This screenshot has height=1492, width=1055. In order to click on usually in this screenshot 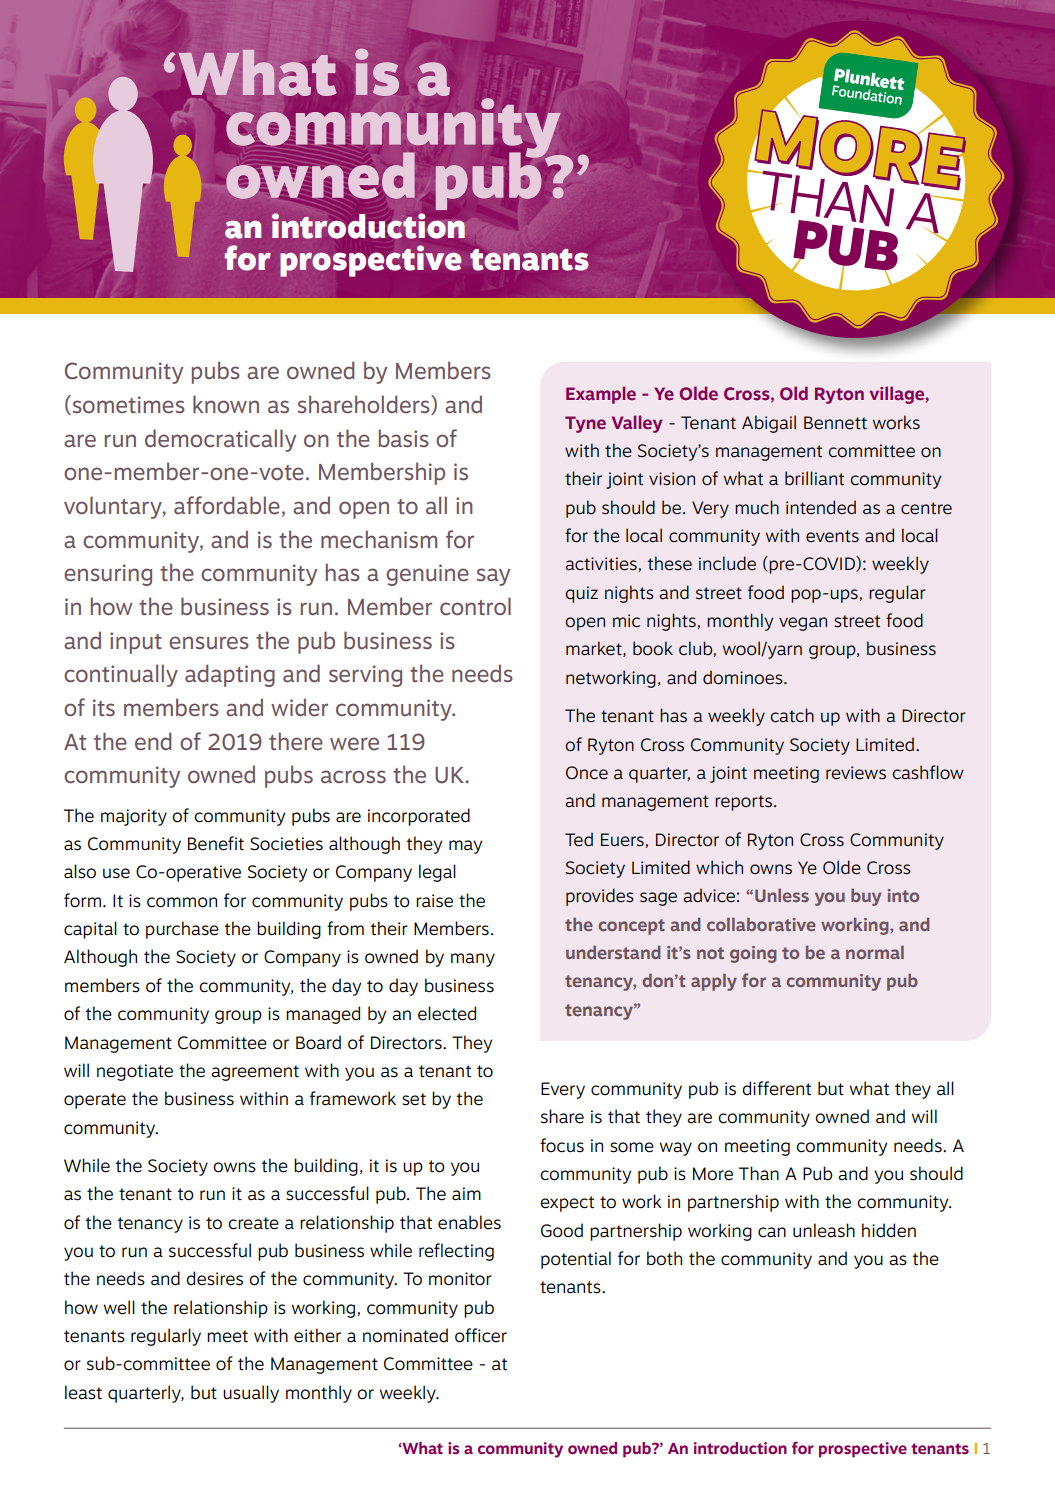, I will do `click(251, 1394)`.
